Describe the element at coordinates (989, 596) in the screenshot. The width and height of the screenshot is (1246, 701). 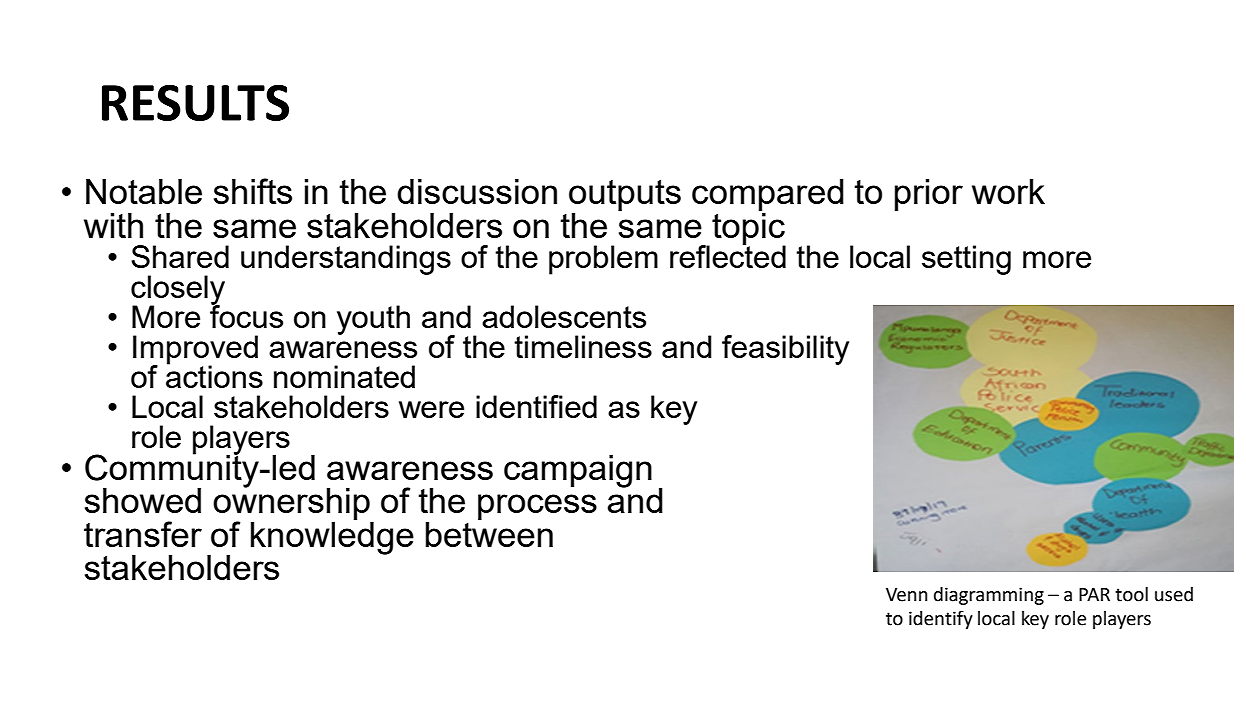
I see `diagramming` at that location.
